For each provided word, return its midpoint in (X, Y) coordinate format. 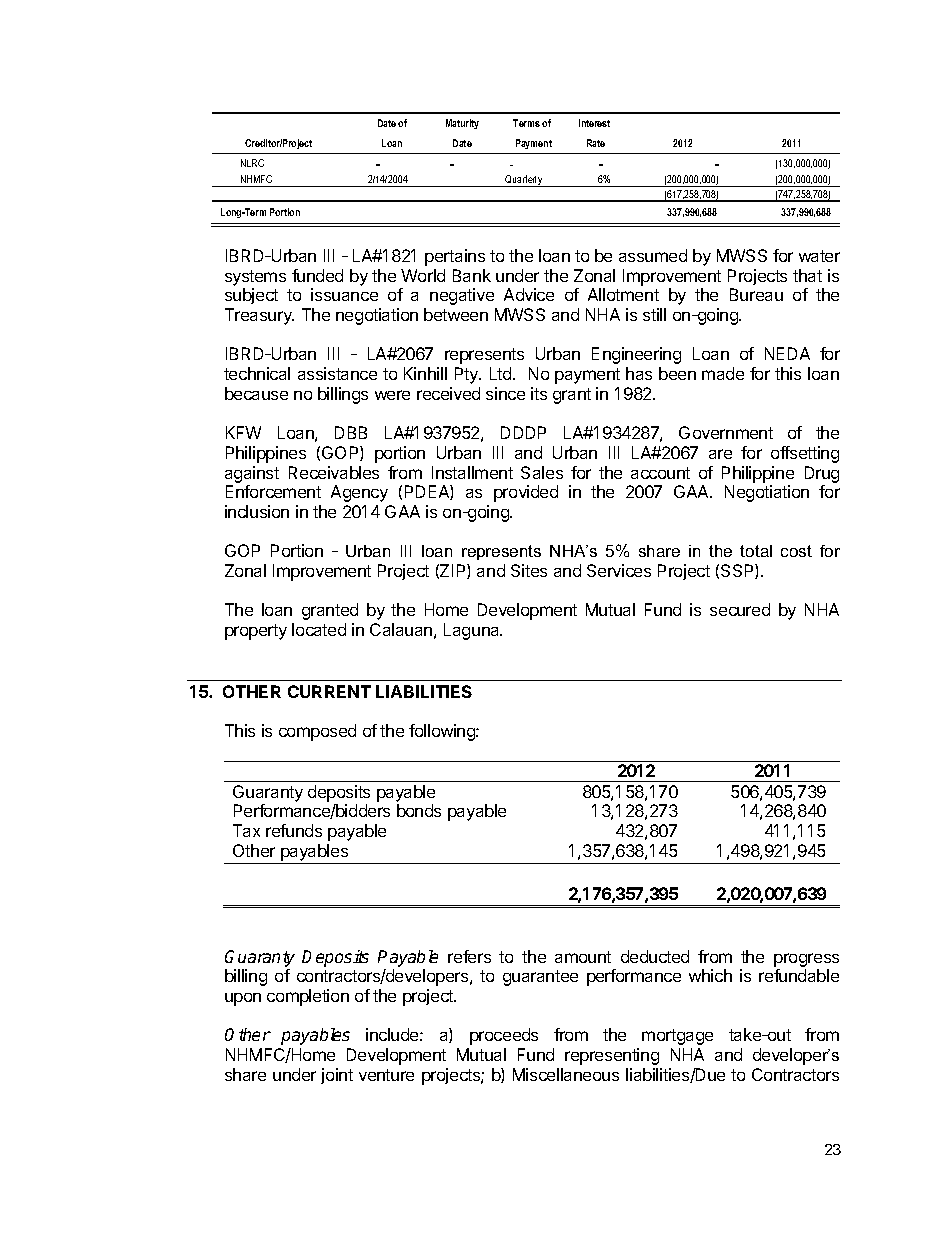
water (819, 256)
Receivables (334, 472)
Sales (542, 472)
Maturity (462, 124)
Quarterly (524, 181)
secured (740, 609)
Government (726, 432)
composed (317, 732)
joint (337, 1076)
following (443, 732)
